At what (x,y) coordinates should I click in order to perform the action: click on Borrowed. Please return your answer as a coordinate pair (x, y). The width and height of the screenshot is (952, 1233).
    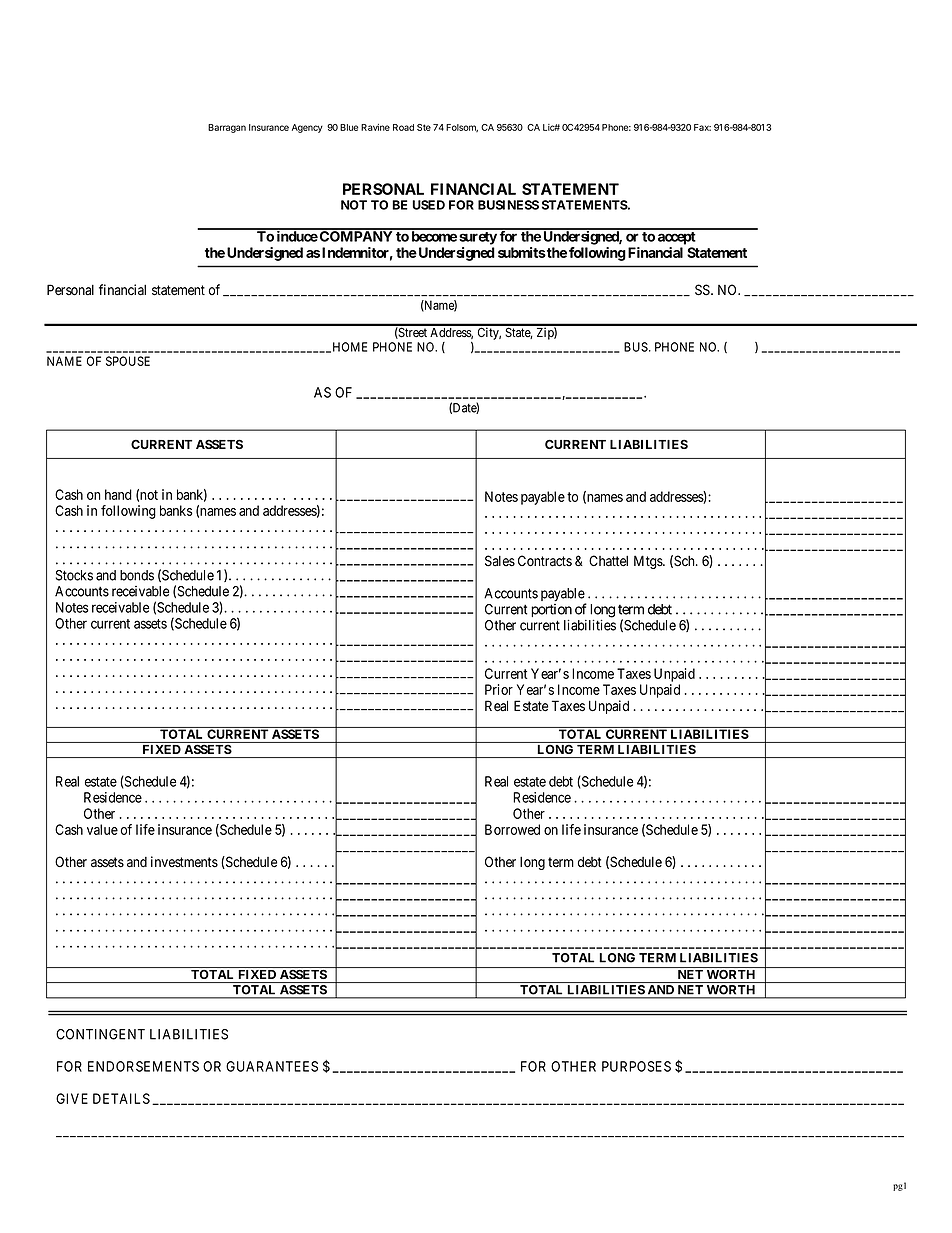
    Looking at the image, I should click on (512, 829).
